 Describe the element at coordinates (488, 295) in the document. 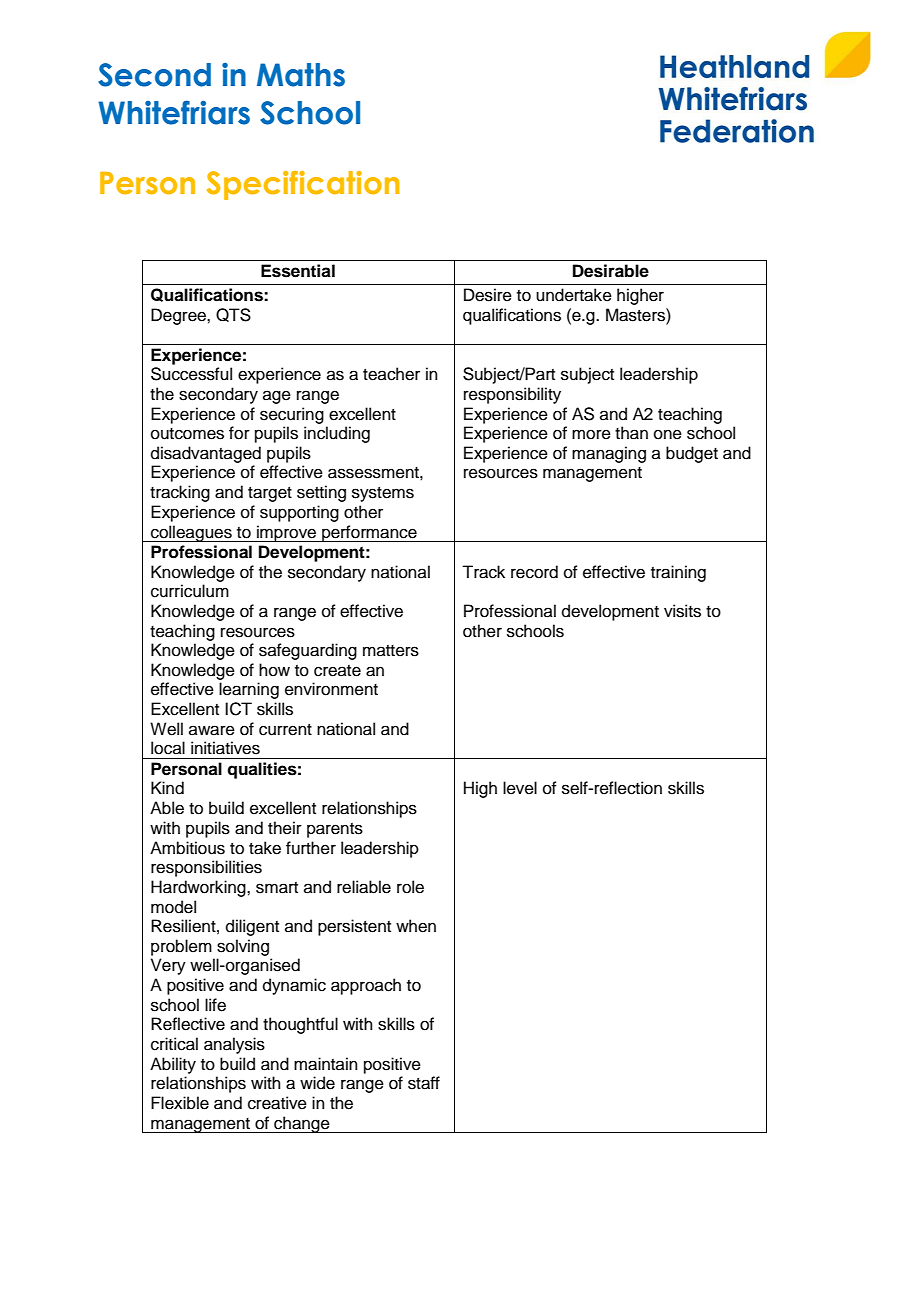

I see `Desire` at that location.
